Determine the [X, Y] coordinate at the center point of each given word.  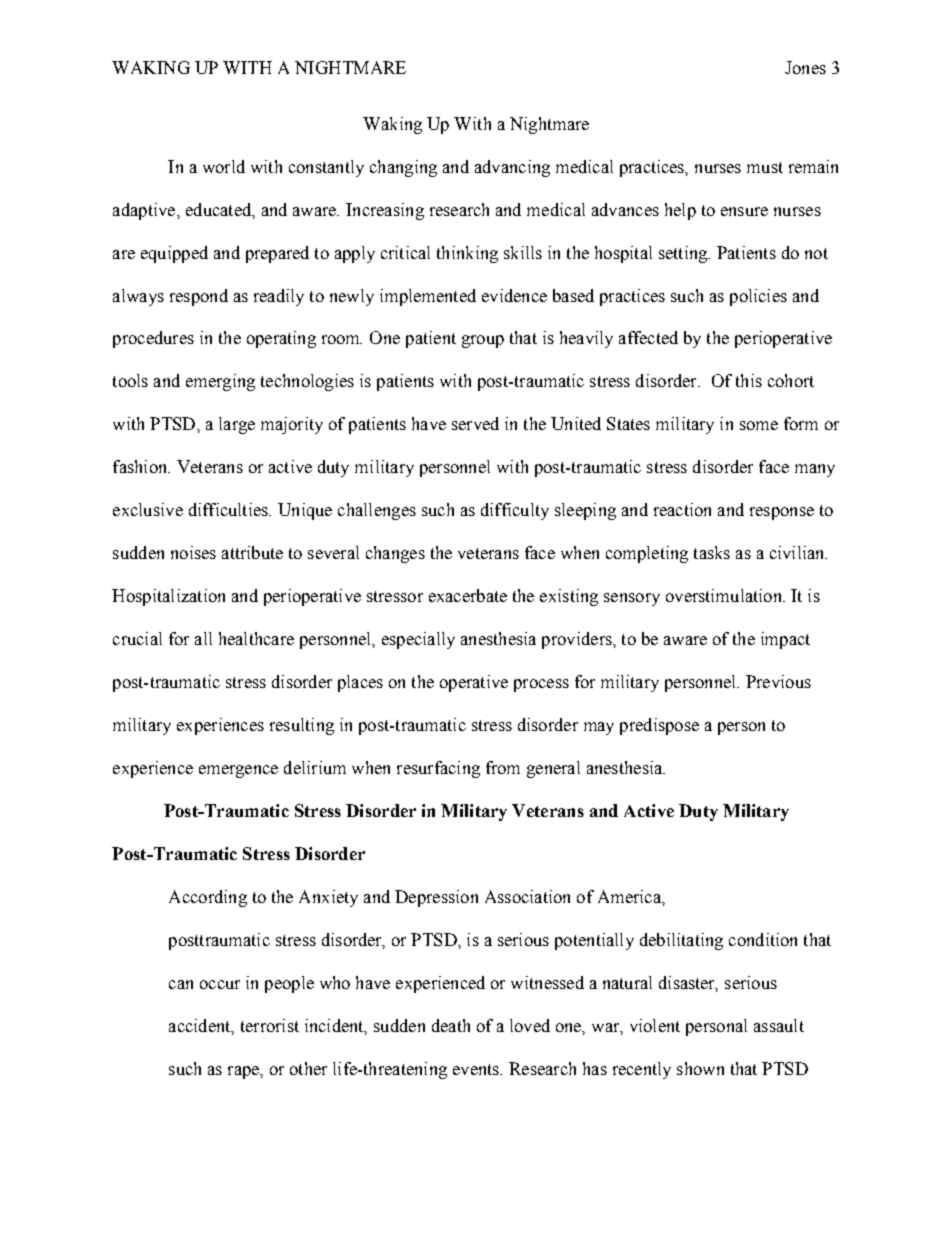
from [503, 767]
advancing [512, 168]
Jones [805, 67]
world [224, 166]
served [475, 423]
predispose [659, 726]
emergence [238, 771]
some [759, 425]
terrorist [270, 1025]
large [237, 425]
